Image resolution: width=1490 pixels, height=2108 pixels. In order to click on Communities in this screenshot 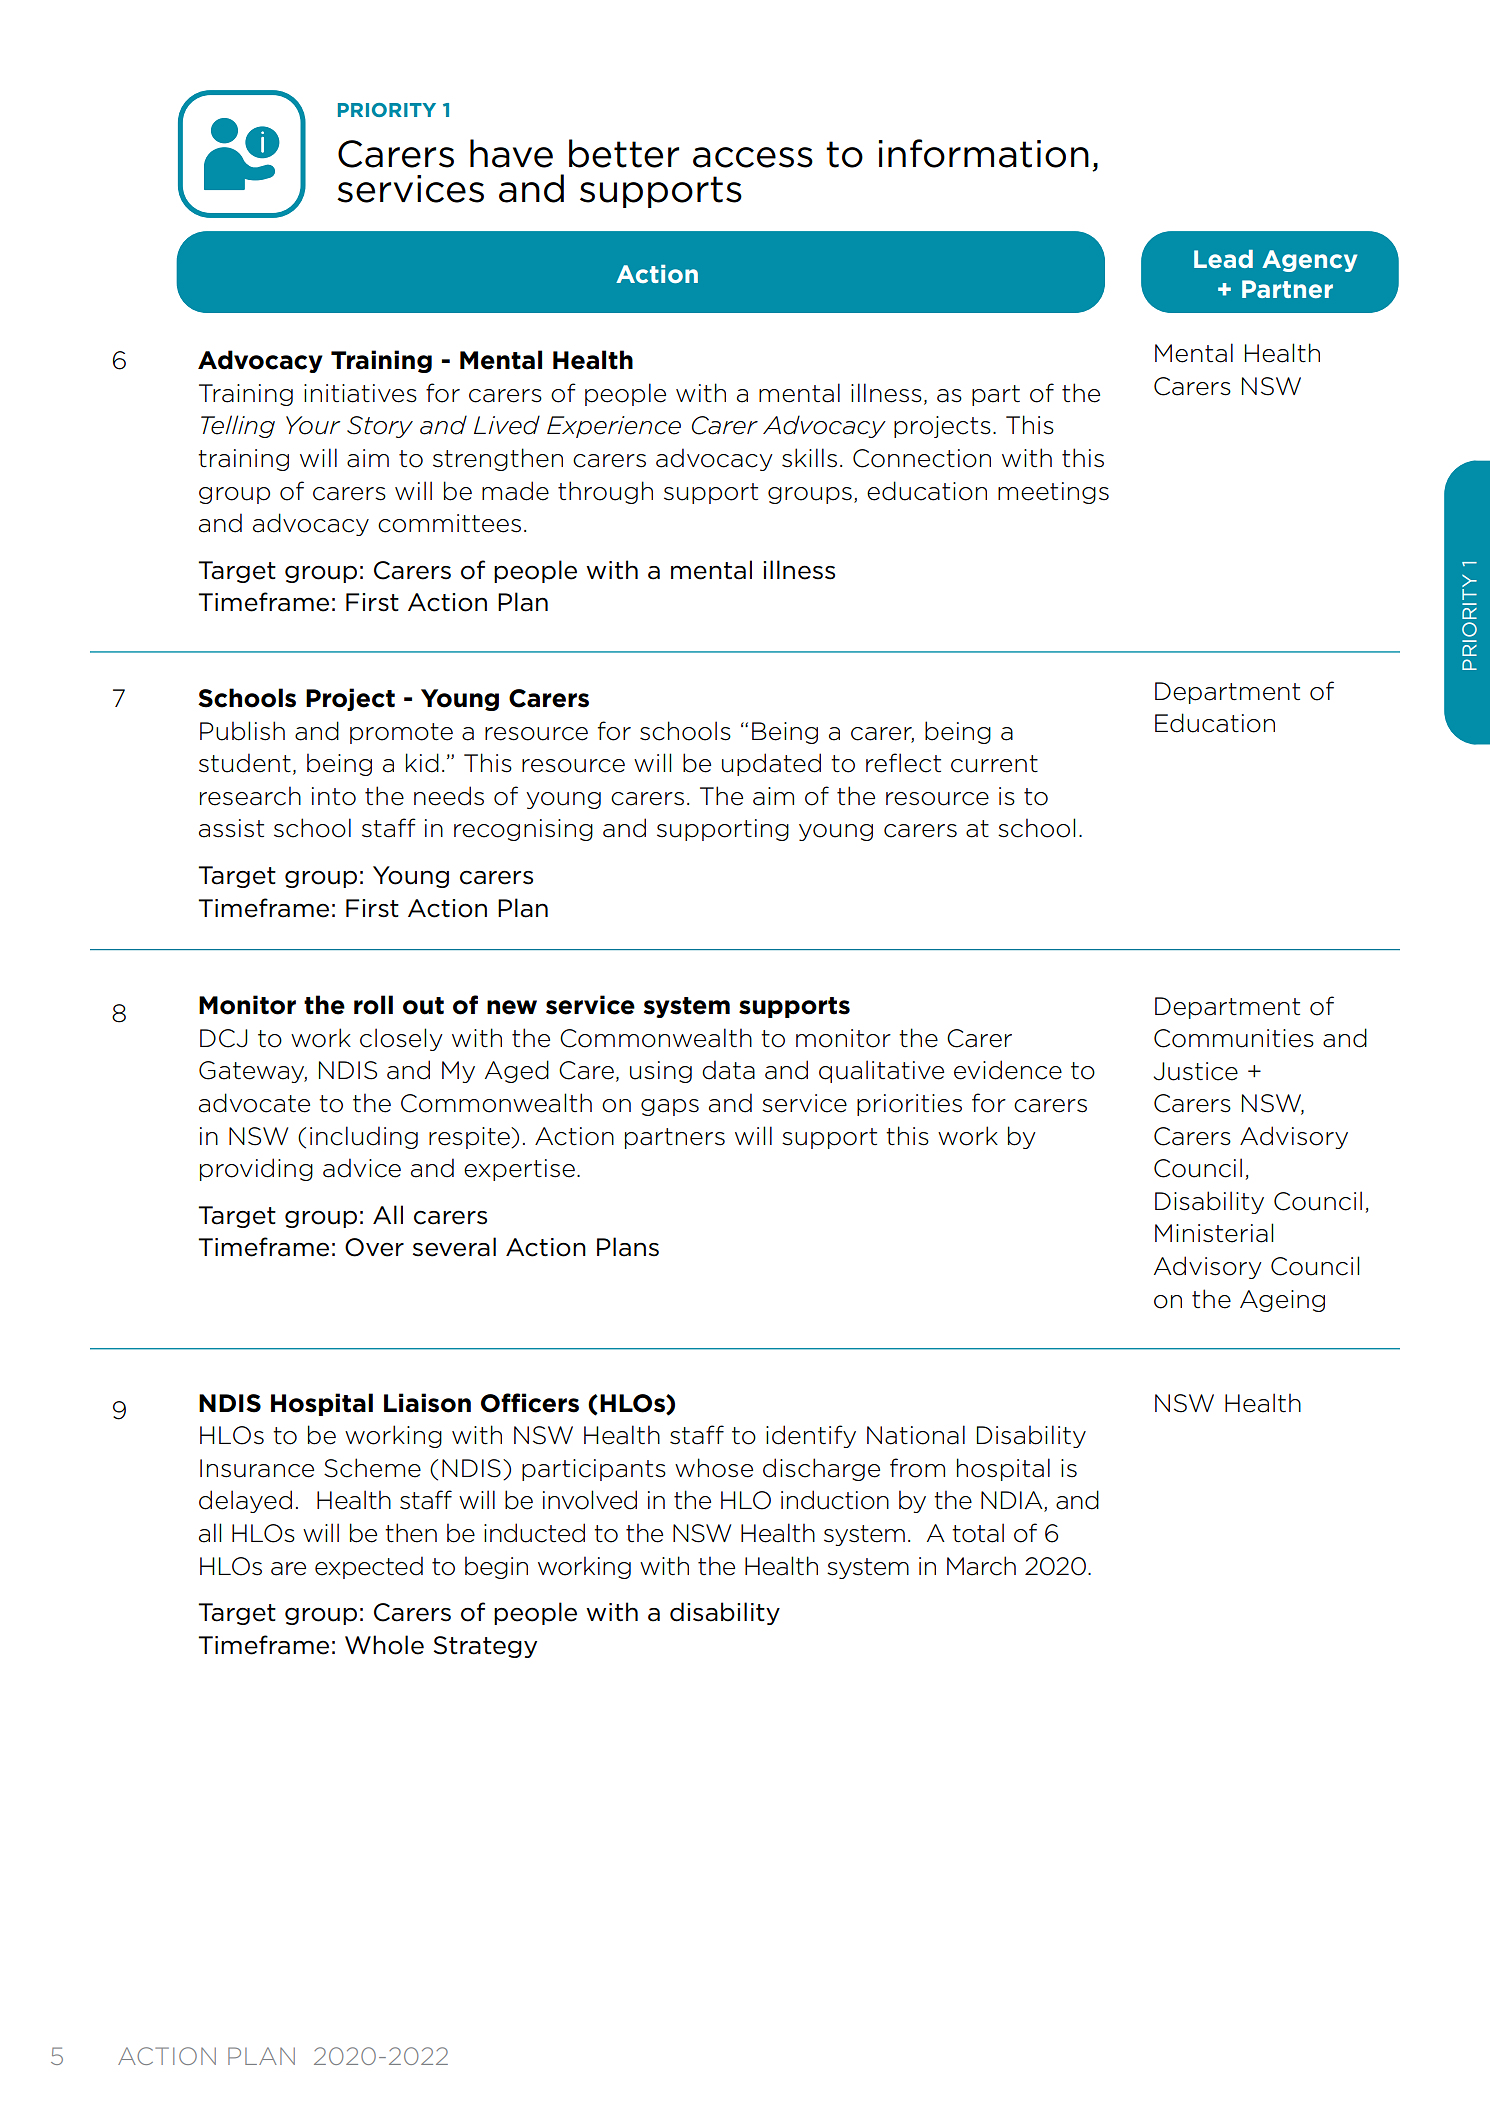, I will do `click(1234, 1038)`.
